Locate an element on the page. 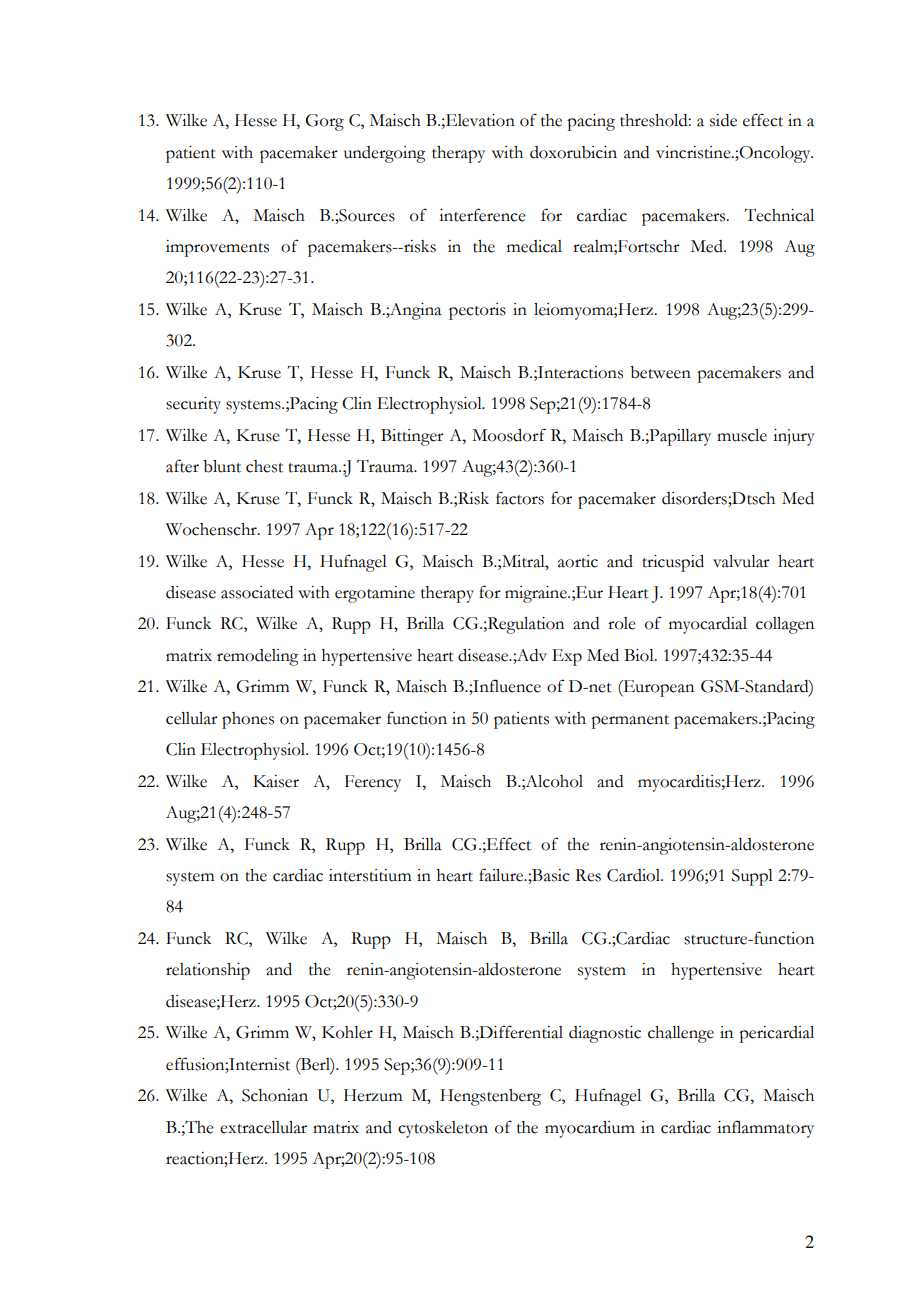 This document has width=924, height=1308. Suppl is located at coordinates (752, 877).
